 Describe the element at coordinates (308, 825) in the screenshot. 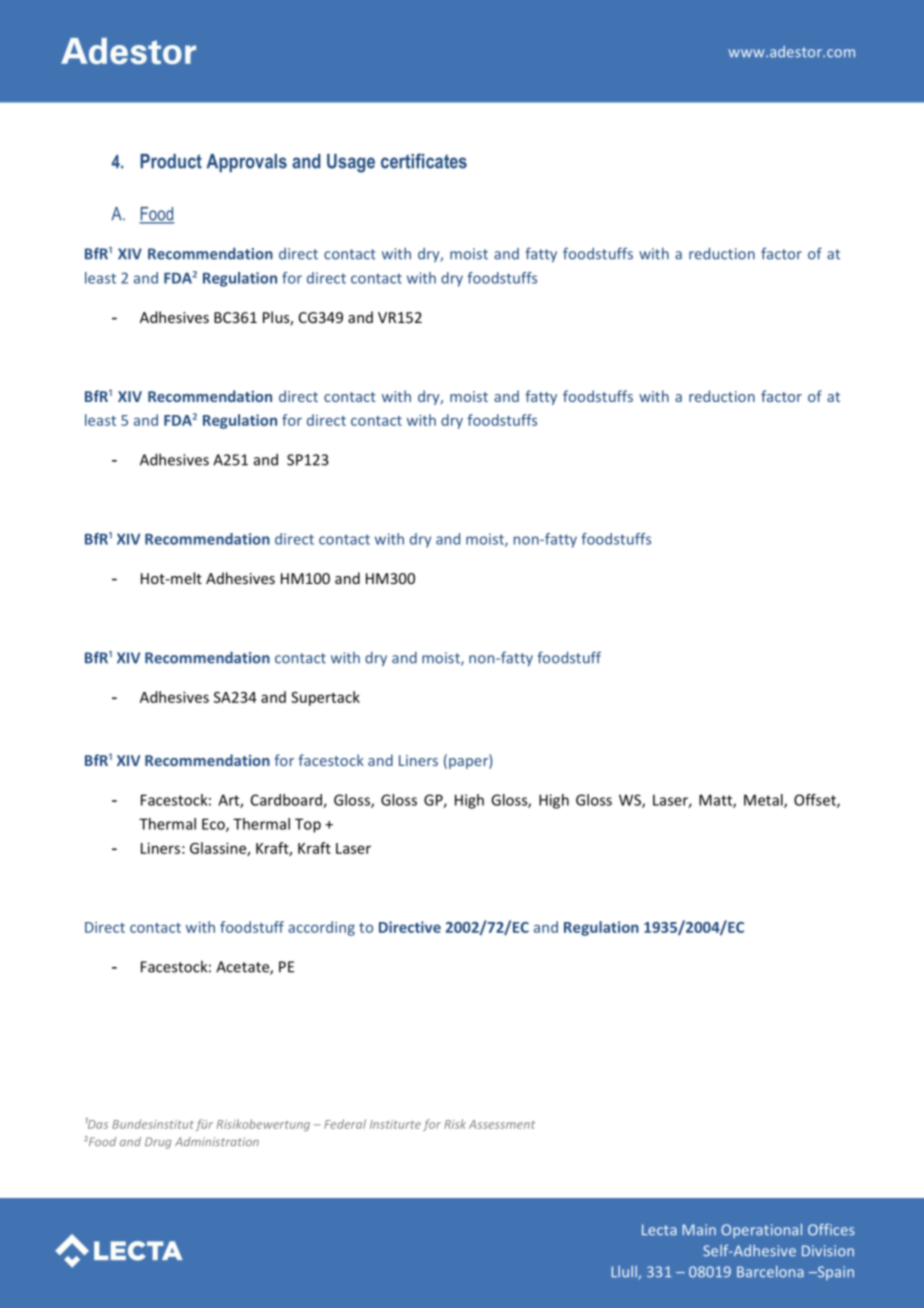

I see `Top` at that location.
